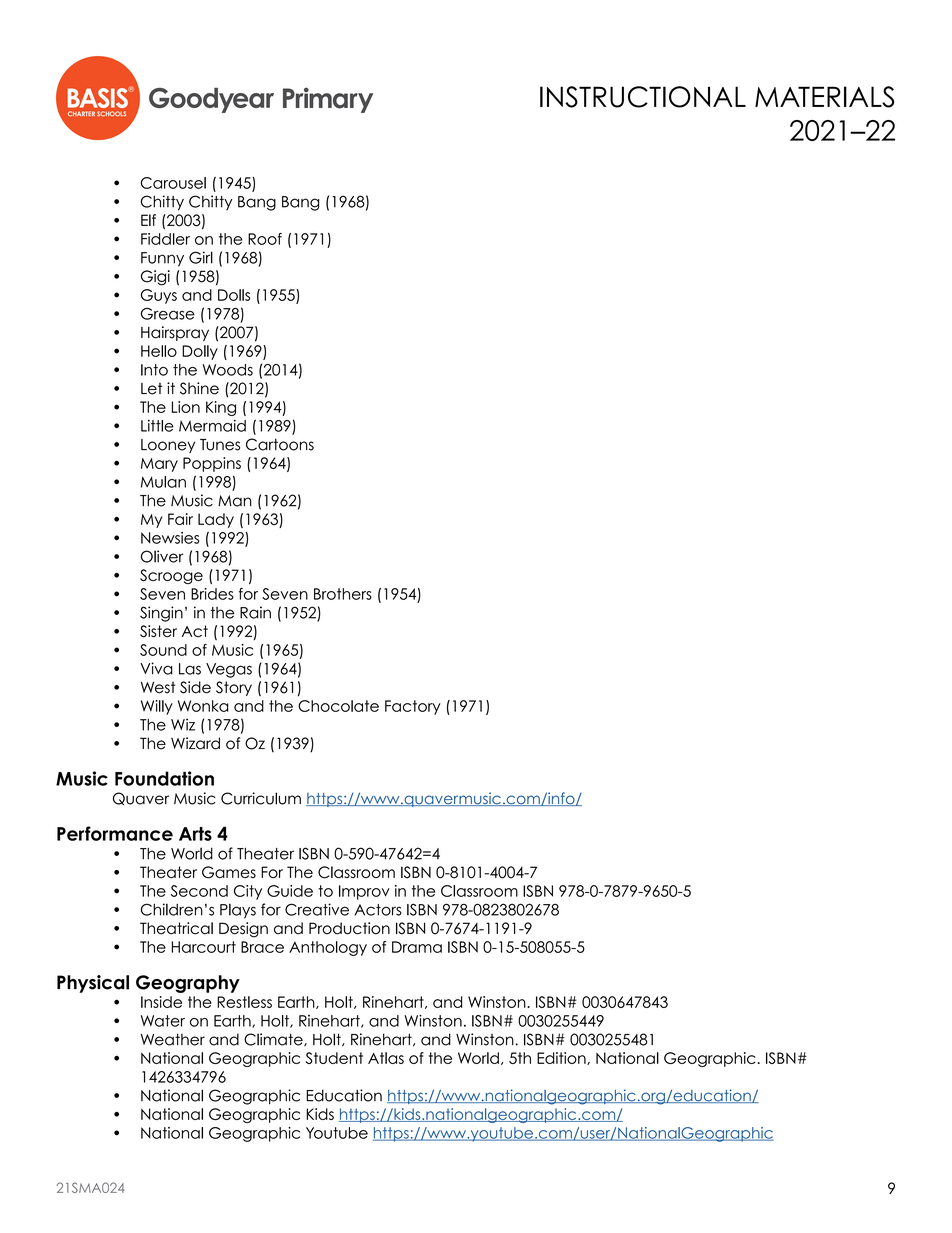 The image size is (952, 1233). What do you see at coordinates (338, 706) in the page?
I see `Chocolate` at bounding box center [338, 706].
